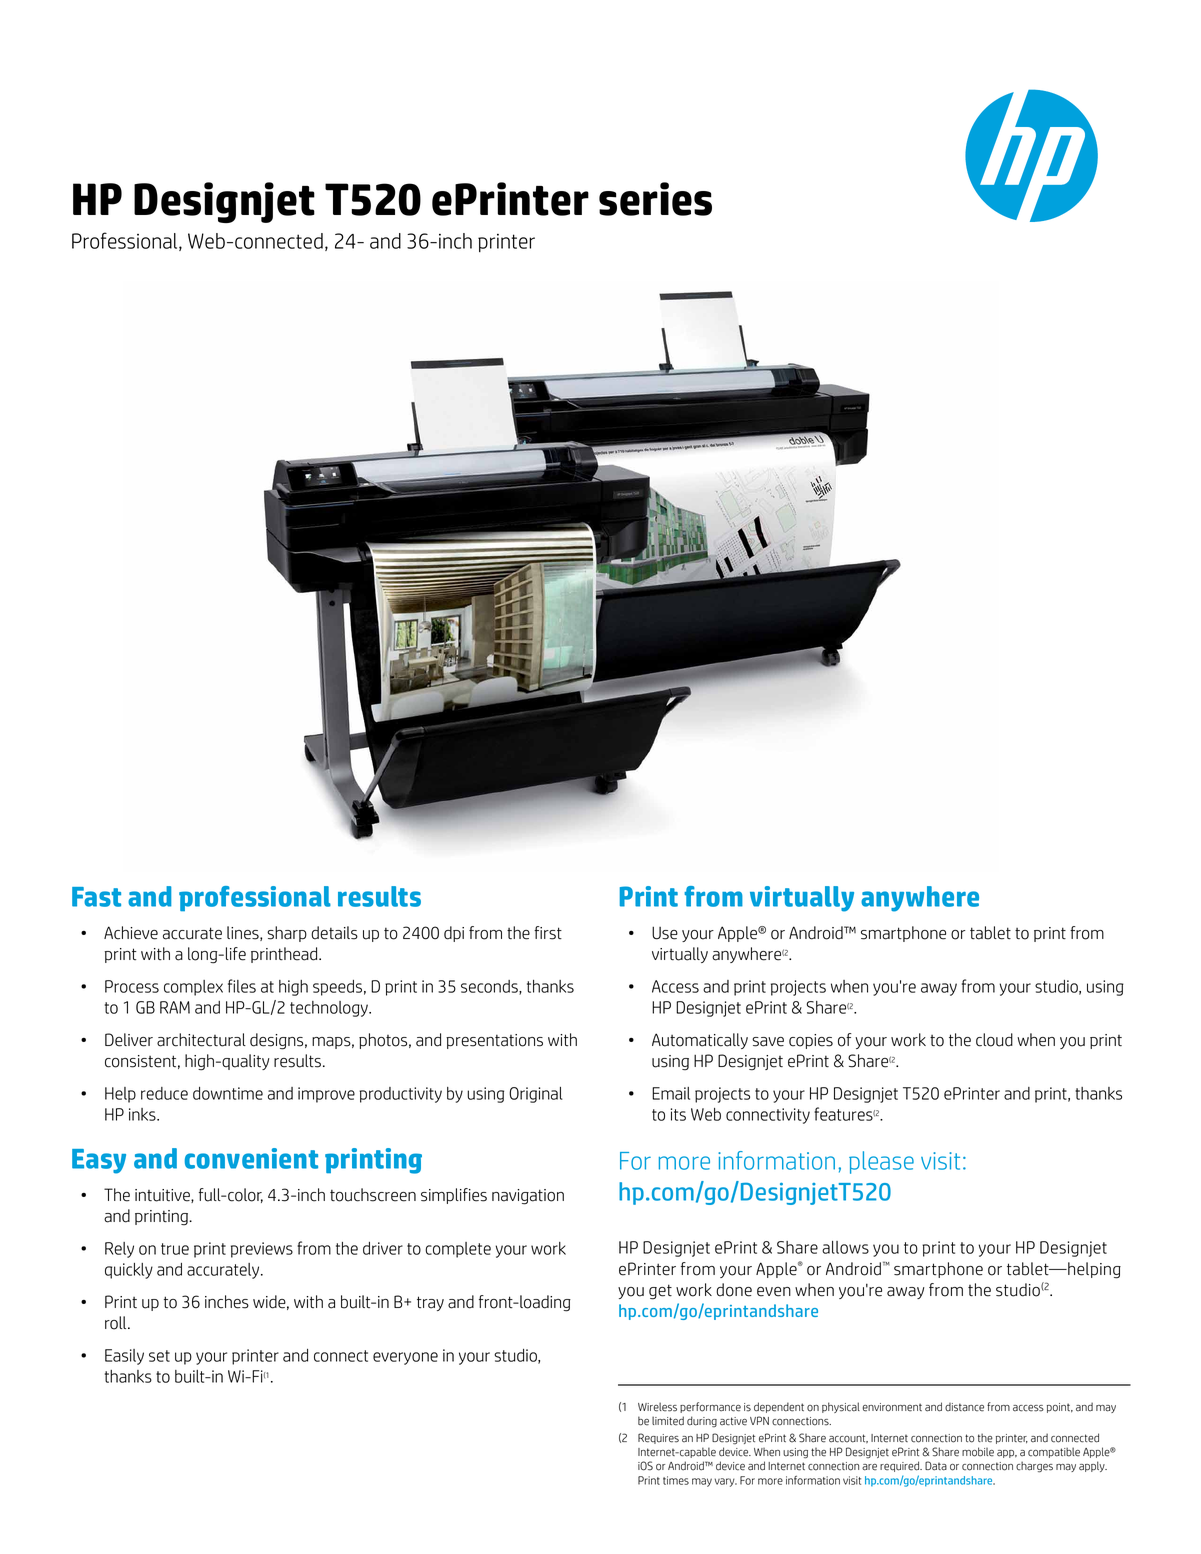 The height and width of the page is (1554, 1201). I want to click on Fast, so click(96, 897).
